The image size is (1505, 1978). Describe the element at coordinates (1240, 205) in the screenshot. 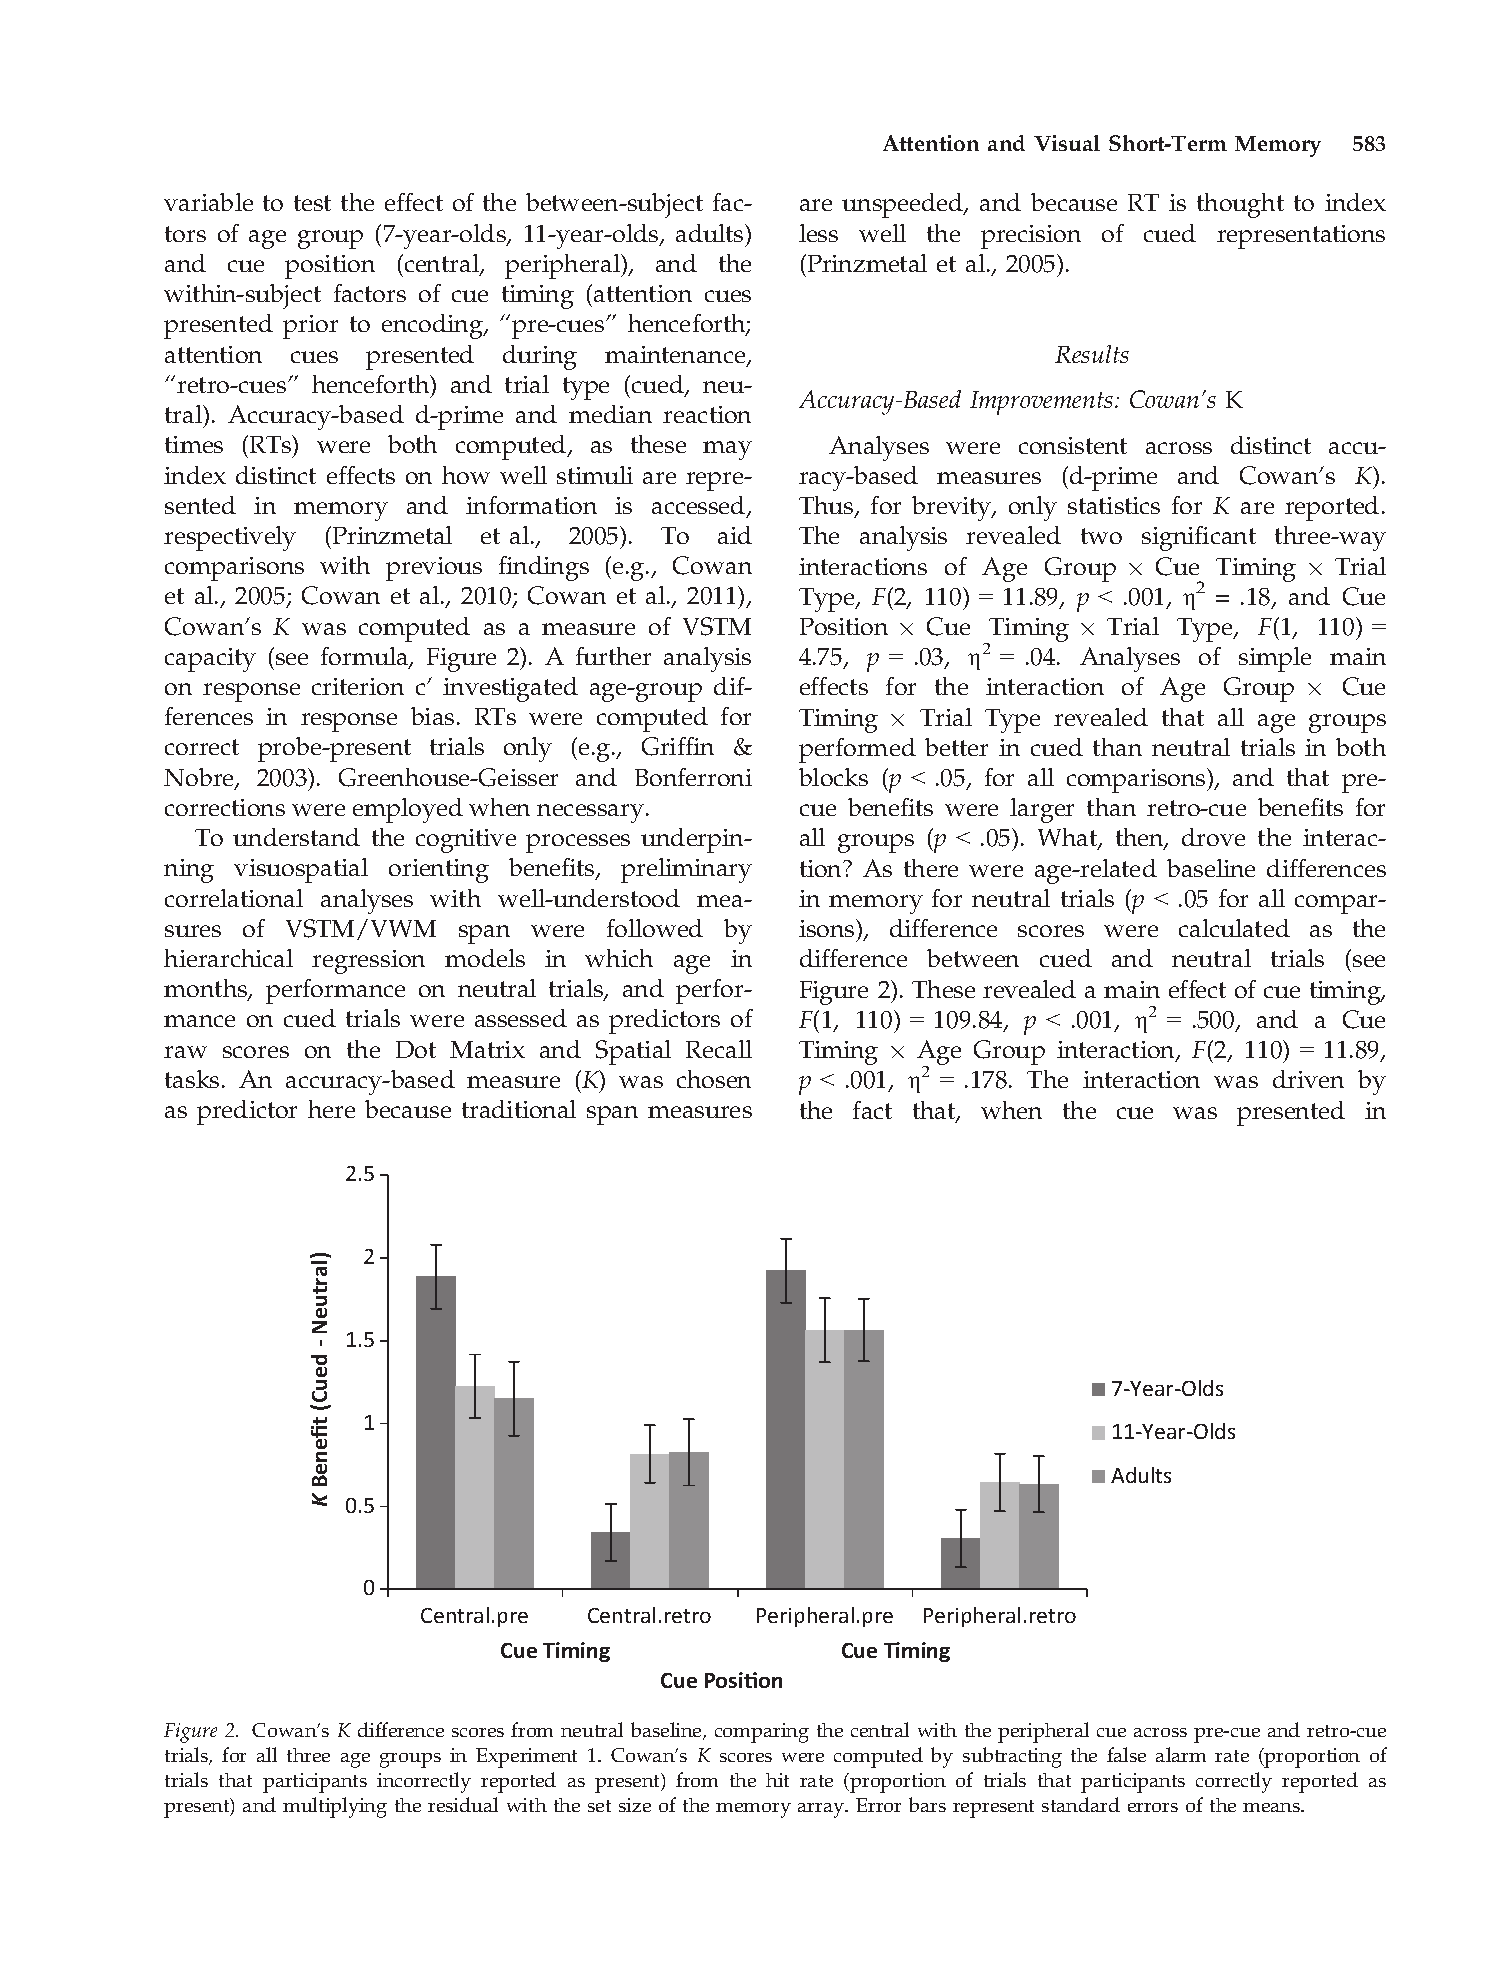

I see `thought` at that location.
